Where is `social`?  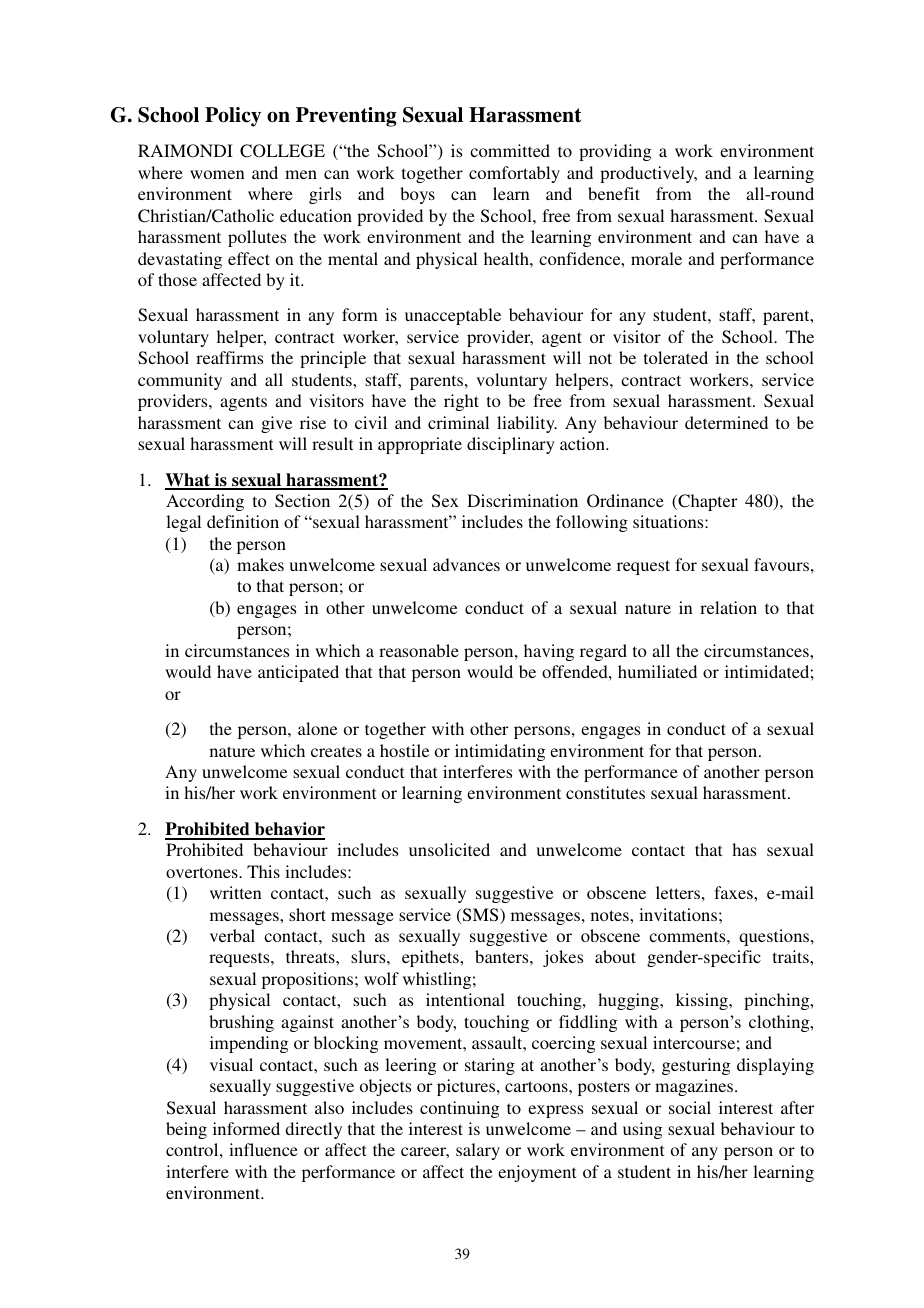
social is located at coordinates (690, 1107).
